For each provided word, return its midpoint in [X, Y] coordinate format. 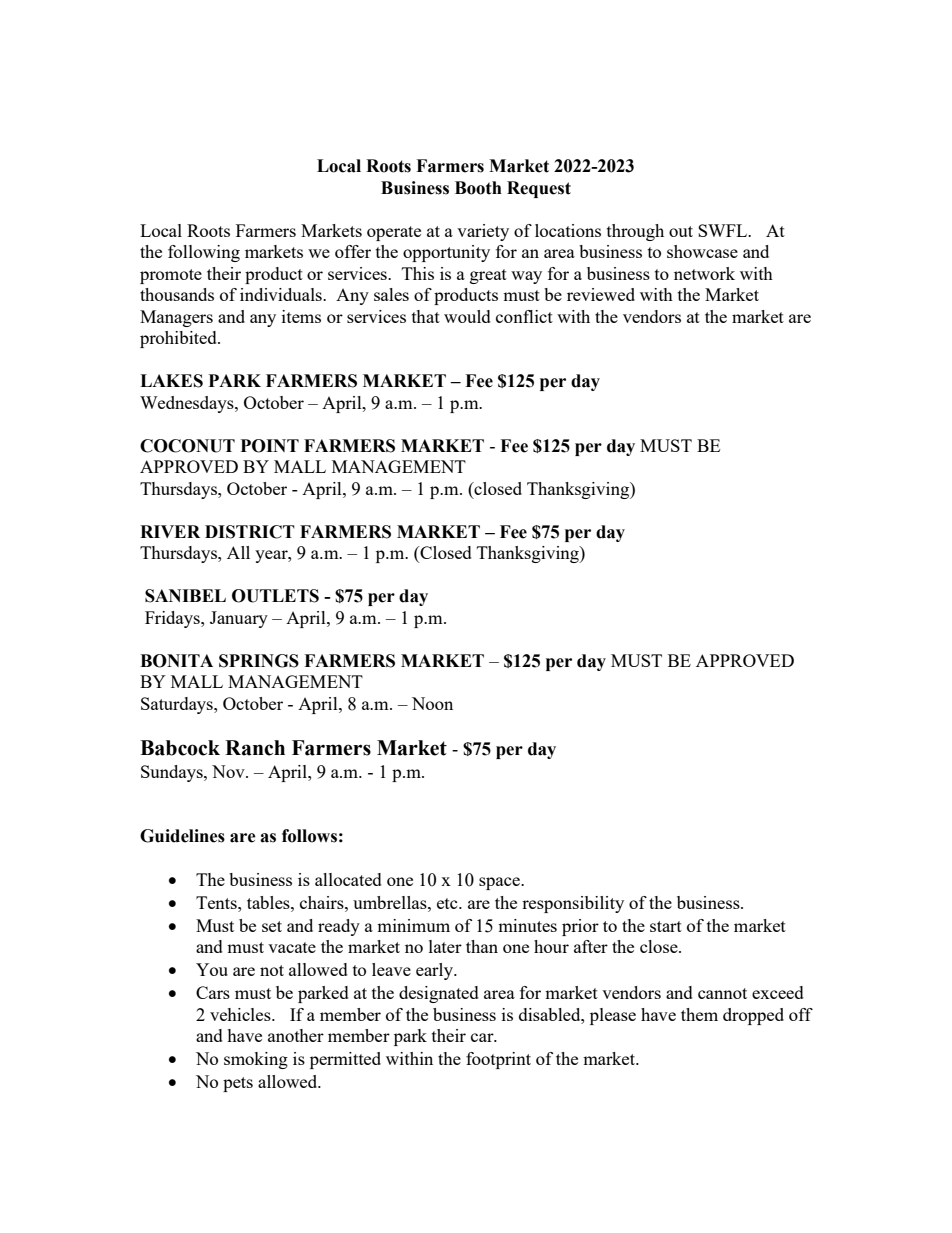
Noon [432, 703]
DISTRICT [250, 532]
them [699, 1014]
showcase [702, 251]
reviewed [601, 294]
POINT [270, 446]
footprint [498, 1060]
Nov [229, 771]
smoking [256, 1060]
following [204, 253]
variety [483, 232]
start [666, 926]
